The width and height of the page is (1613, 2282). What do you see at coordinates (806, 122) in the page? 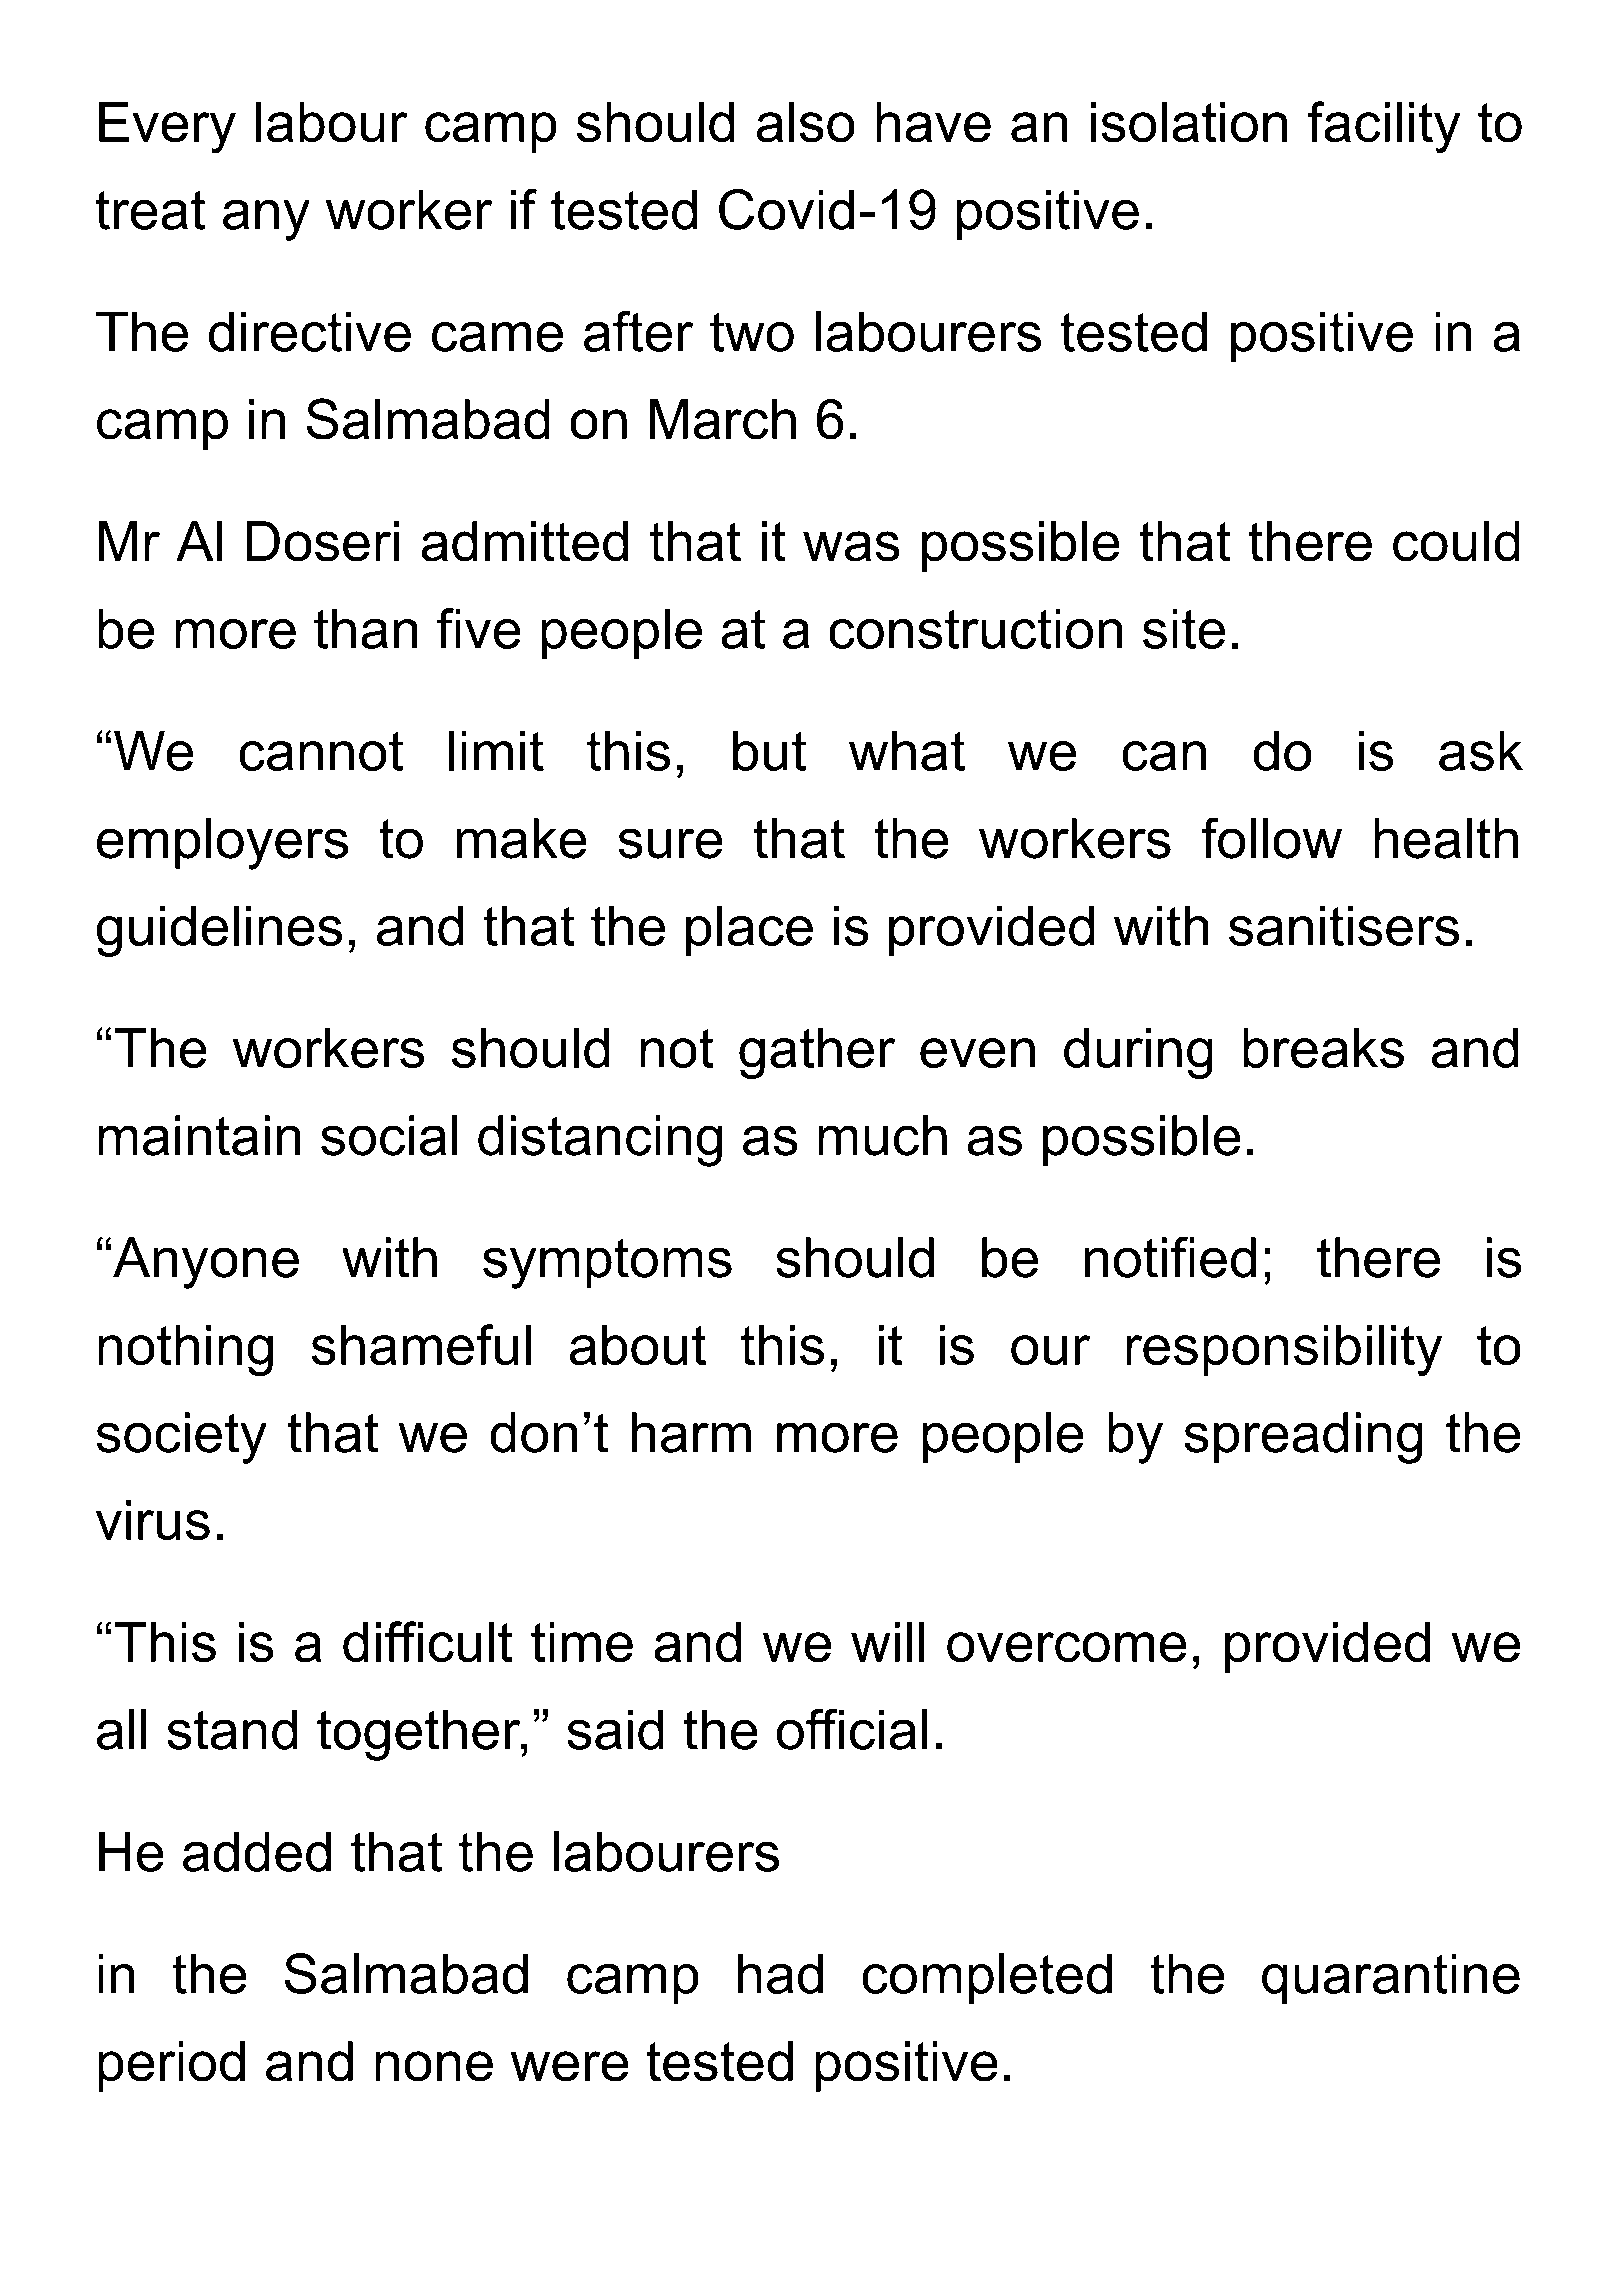
I see `also` at bounding box center [806, 122].
